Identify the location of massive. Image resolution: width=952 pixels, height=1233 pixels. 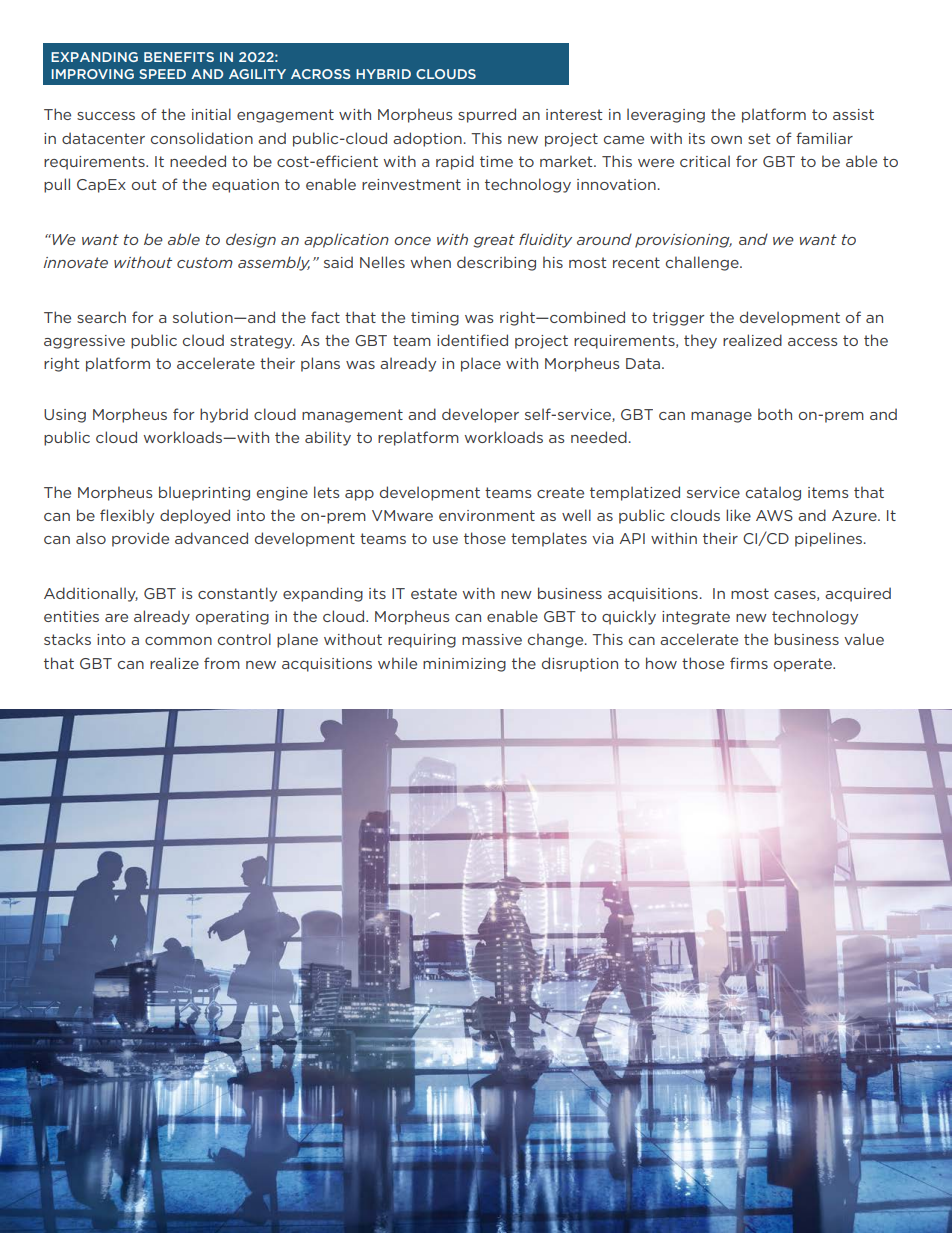
(492, 639).
